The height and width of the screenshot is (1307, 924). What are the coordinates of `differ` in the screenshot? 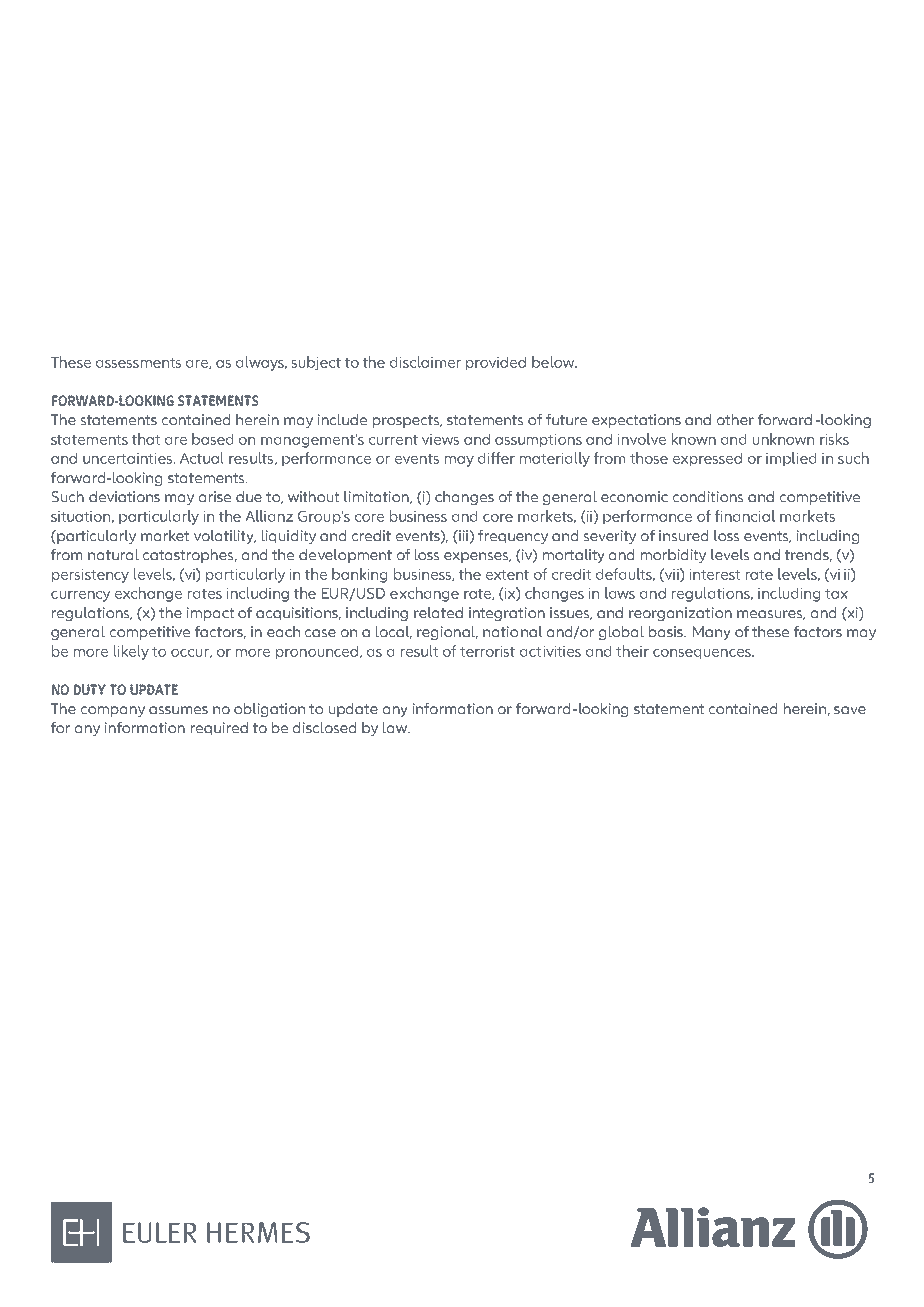 It's located at (496, 458).
